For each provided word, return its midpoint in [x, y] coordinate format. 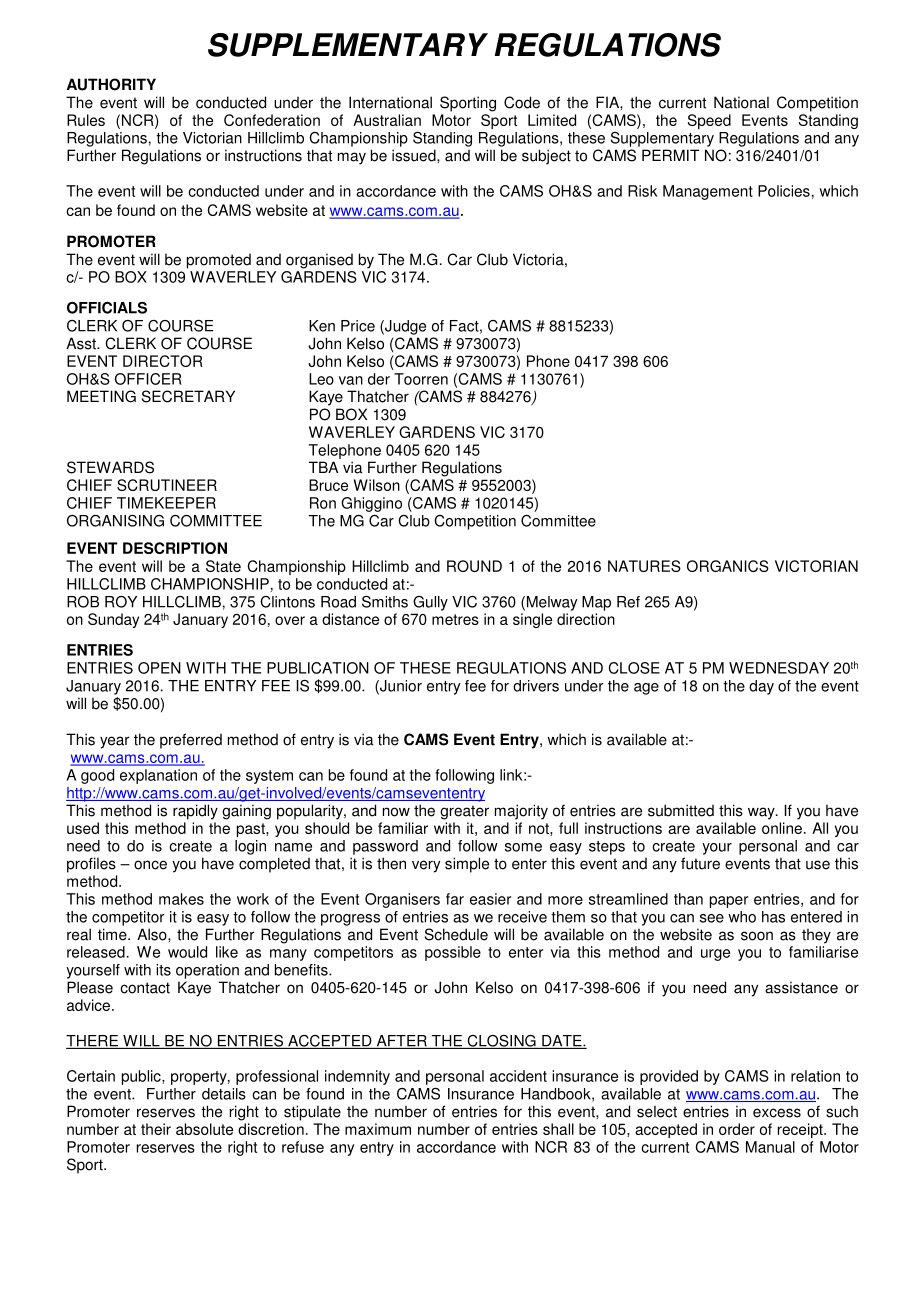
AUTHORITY [111, 84]
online [782, 828]
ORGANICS [728, 566]
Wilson [377, 485]
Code [522, 102]
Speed [709, 121]
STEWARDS [110, 467]
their [156, 1129]
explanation [158, 776]
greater [464, 812]
